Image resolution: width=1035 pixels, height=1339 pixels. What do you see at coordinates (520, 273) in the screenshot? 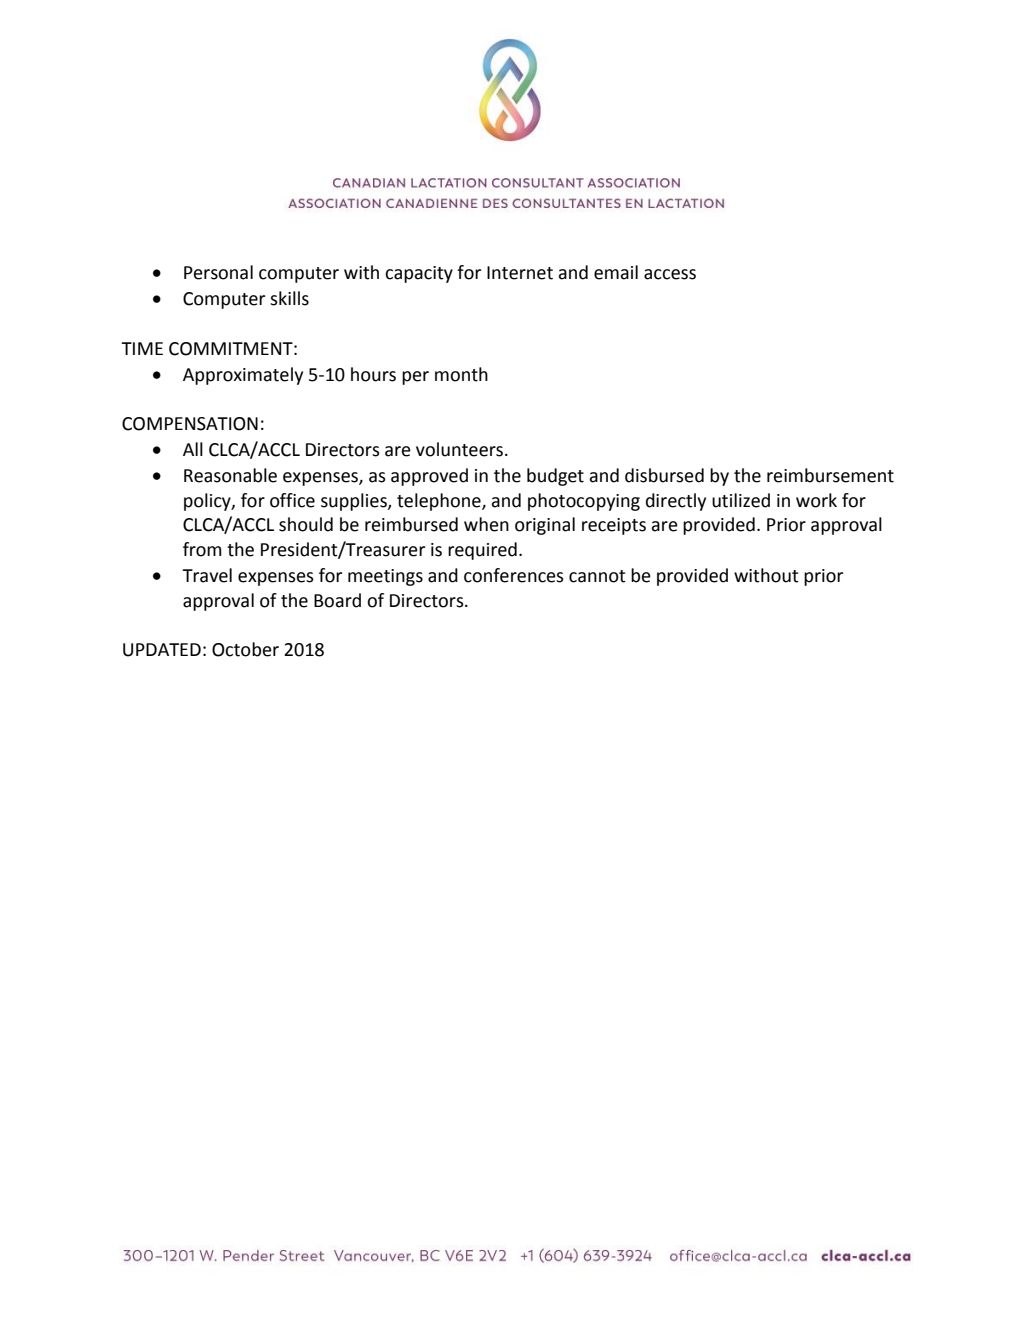
I see `Internet` at bounding box center [520, 273].
